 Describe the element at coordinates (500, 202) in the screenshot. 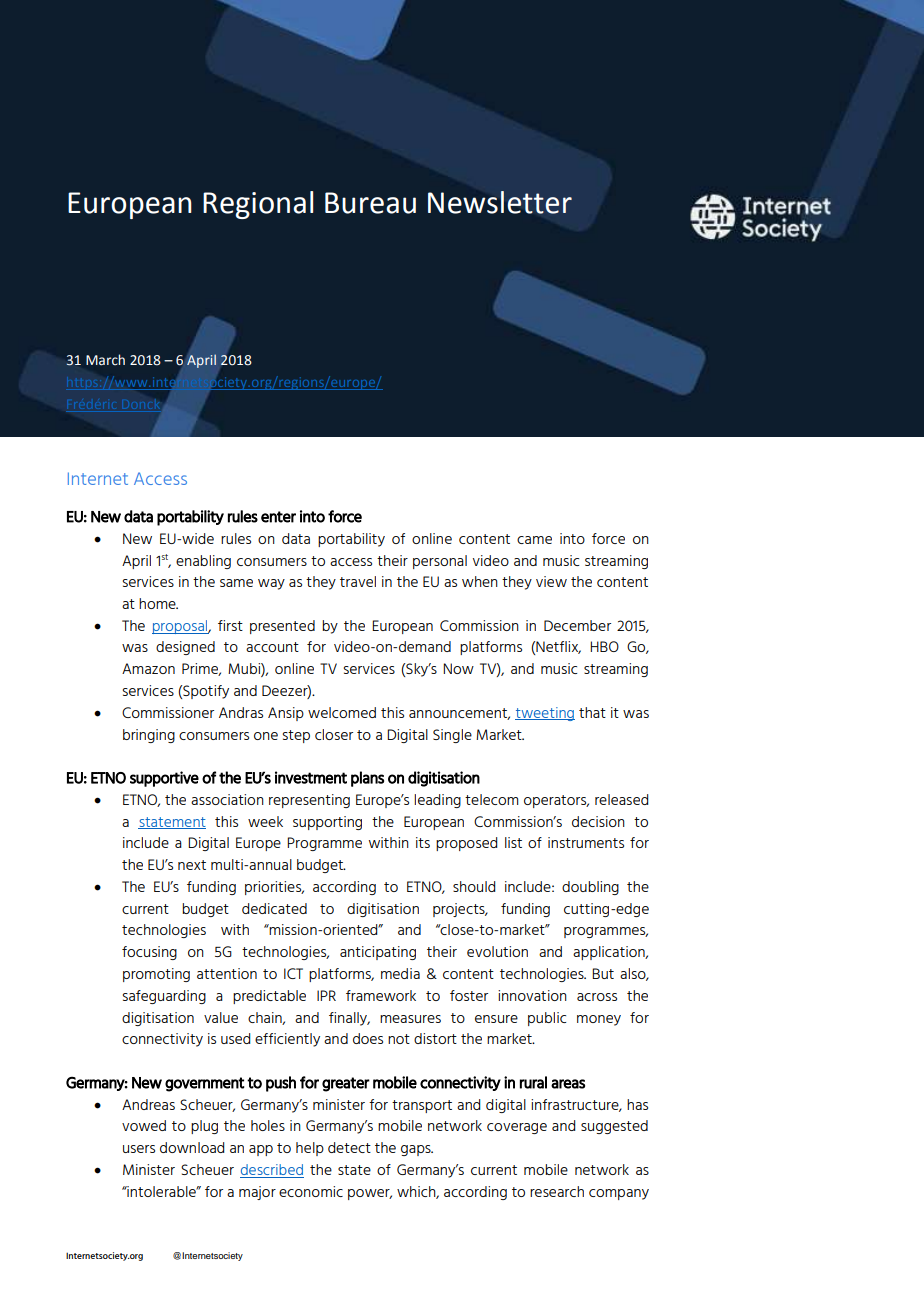

I see `Newsletter` at that location.
